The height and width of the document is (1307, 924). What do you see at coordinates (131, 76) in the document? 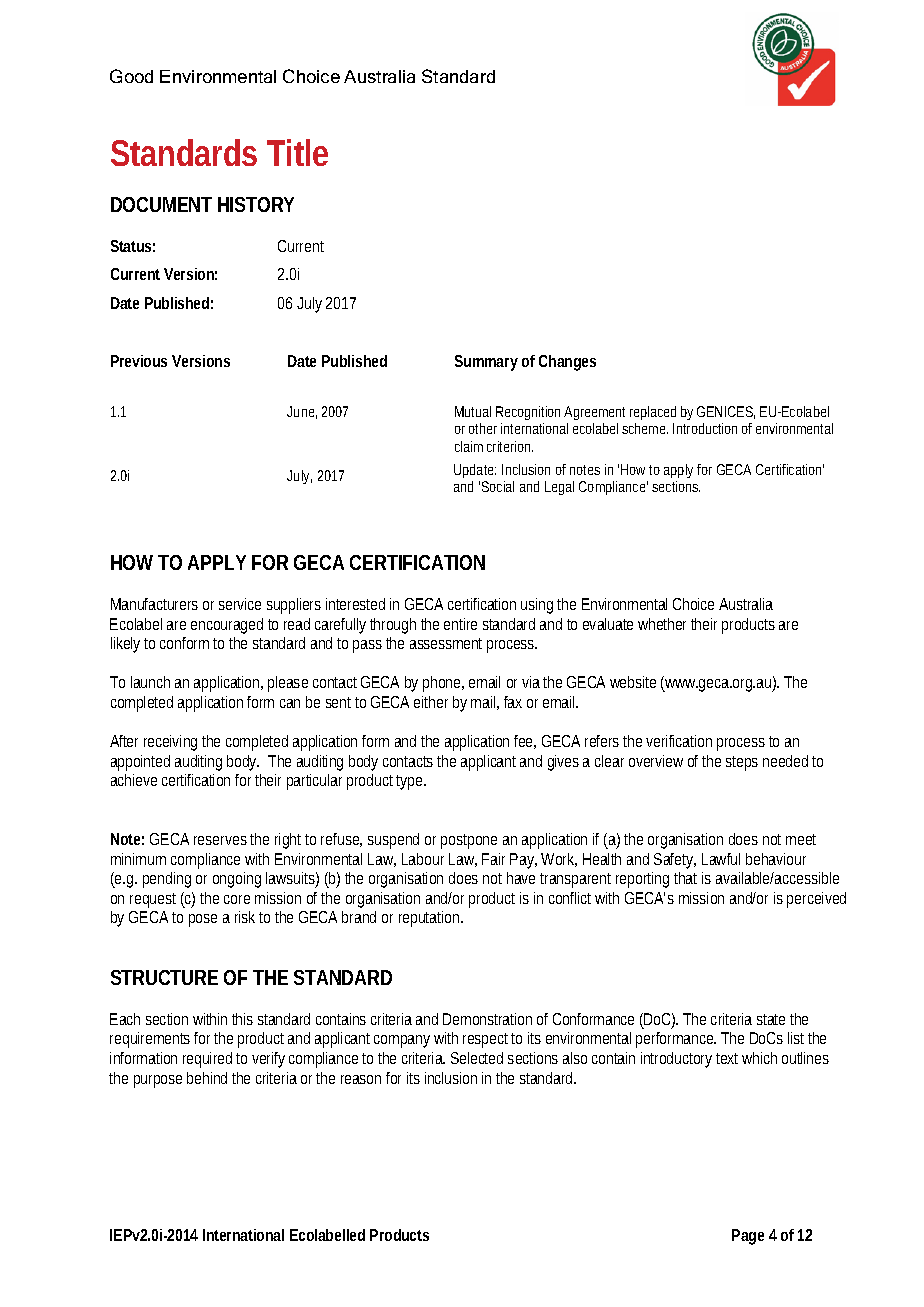
I see `Good` at bounding box center [131, 76].
